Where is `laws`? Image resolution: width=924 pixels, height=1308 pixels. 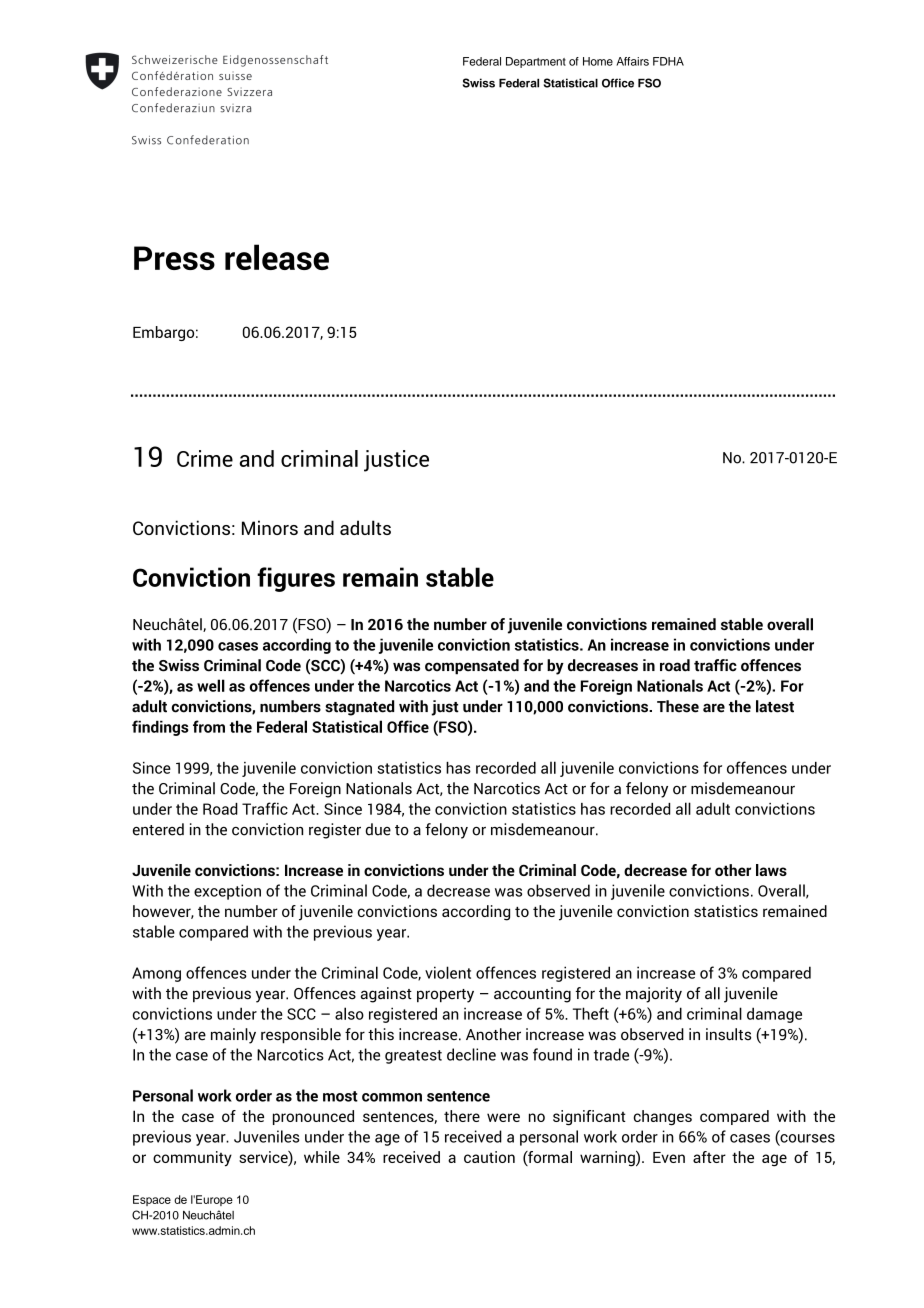
laws is located at coordinates (771, 870).
